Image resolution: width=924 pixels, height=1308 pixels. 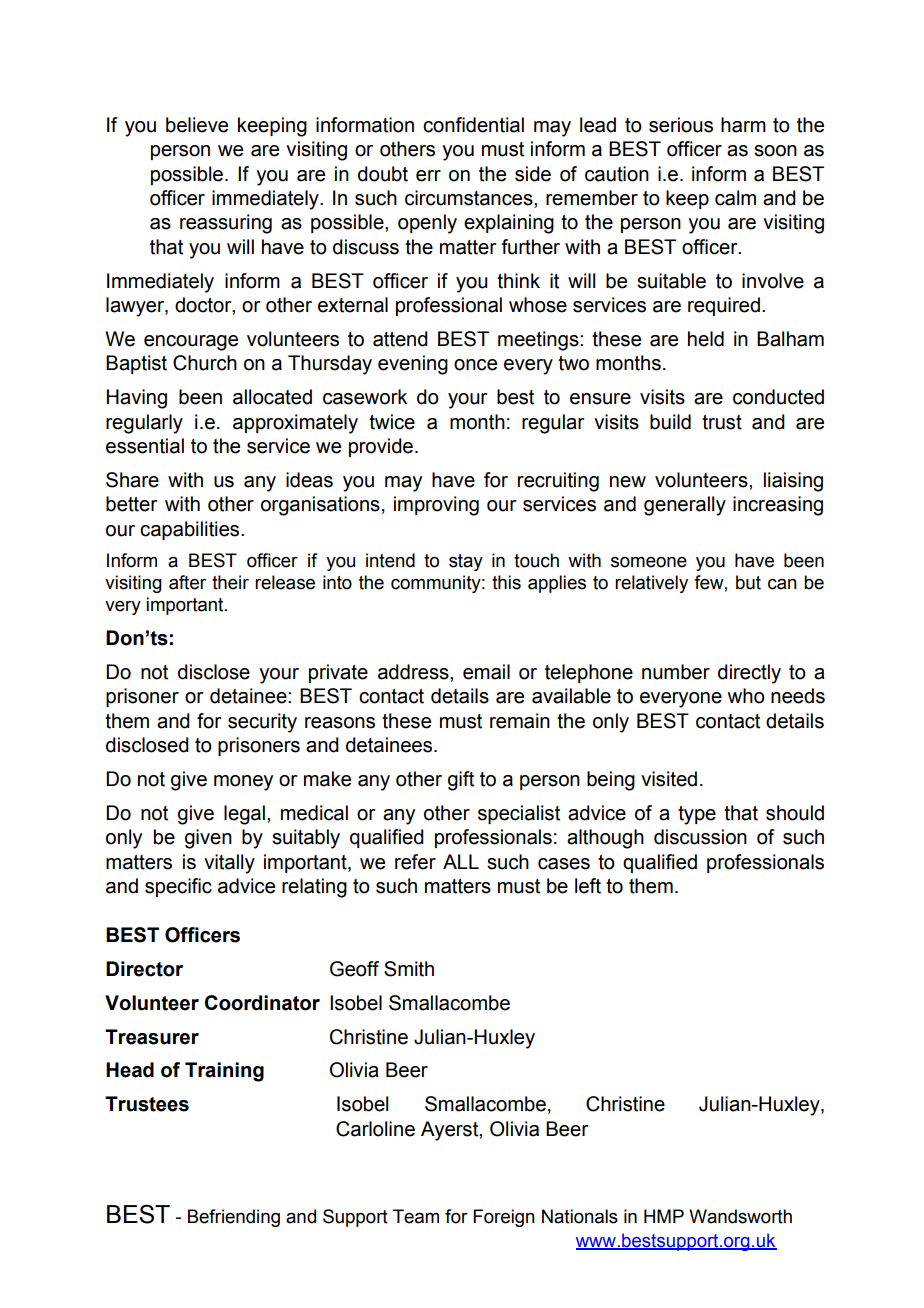 What do you see at coordinates (205, 363) in the page?
I see `Church` at bounding box center [205, 363].
